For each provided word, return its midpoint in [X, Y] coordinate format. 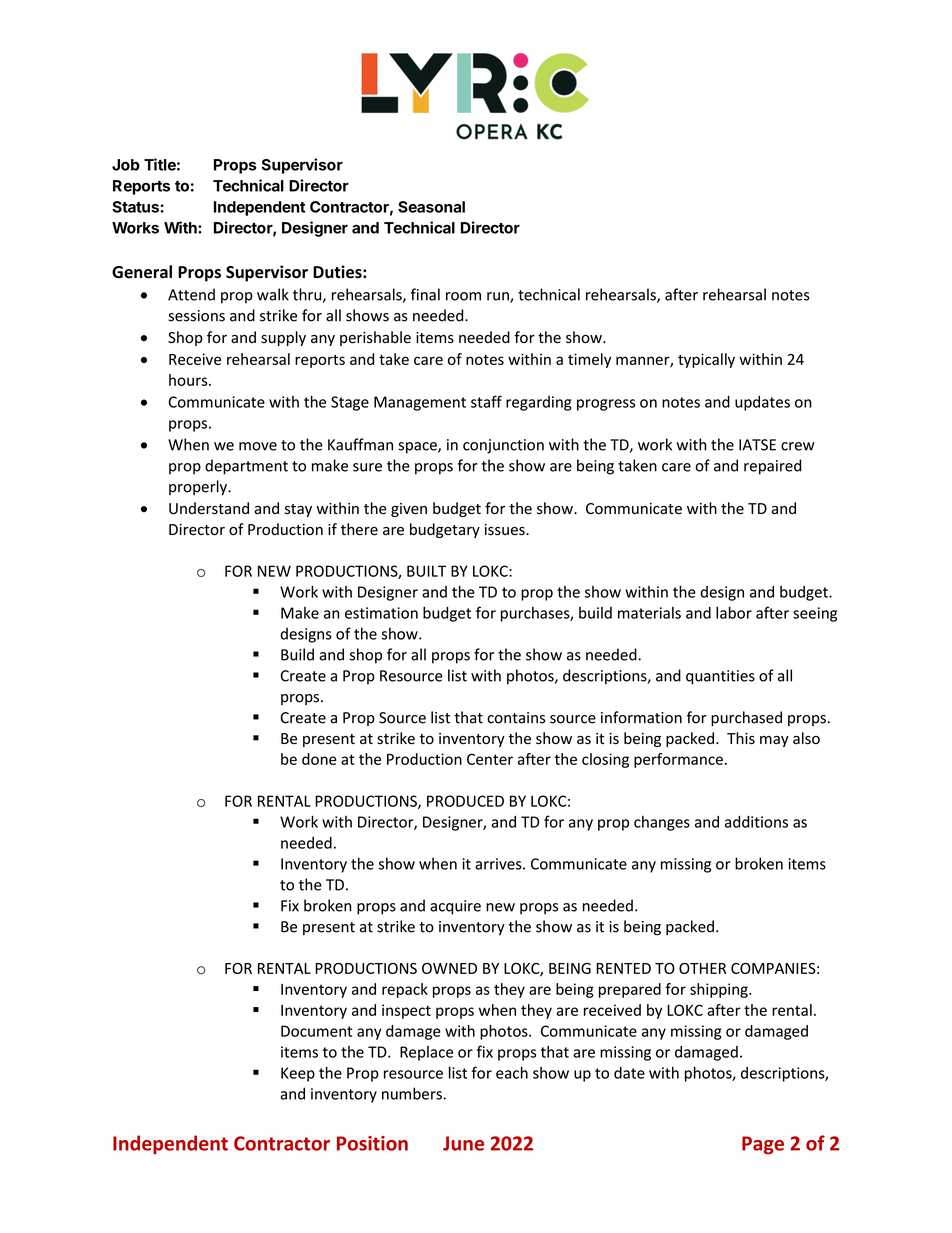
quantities [720, 677]
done [319, 759]
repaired [772, 467]
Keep [298, 1074]
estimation [381, 613]
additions [756, 822]
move [258, 446]
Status [136, 207]
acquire [455, 907]
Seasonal [431, 207]
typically [706, 360]
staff [486, 401]
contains [516, 718]
